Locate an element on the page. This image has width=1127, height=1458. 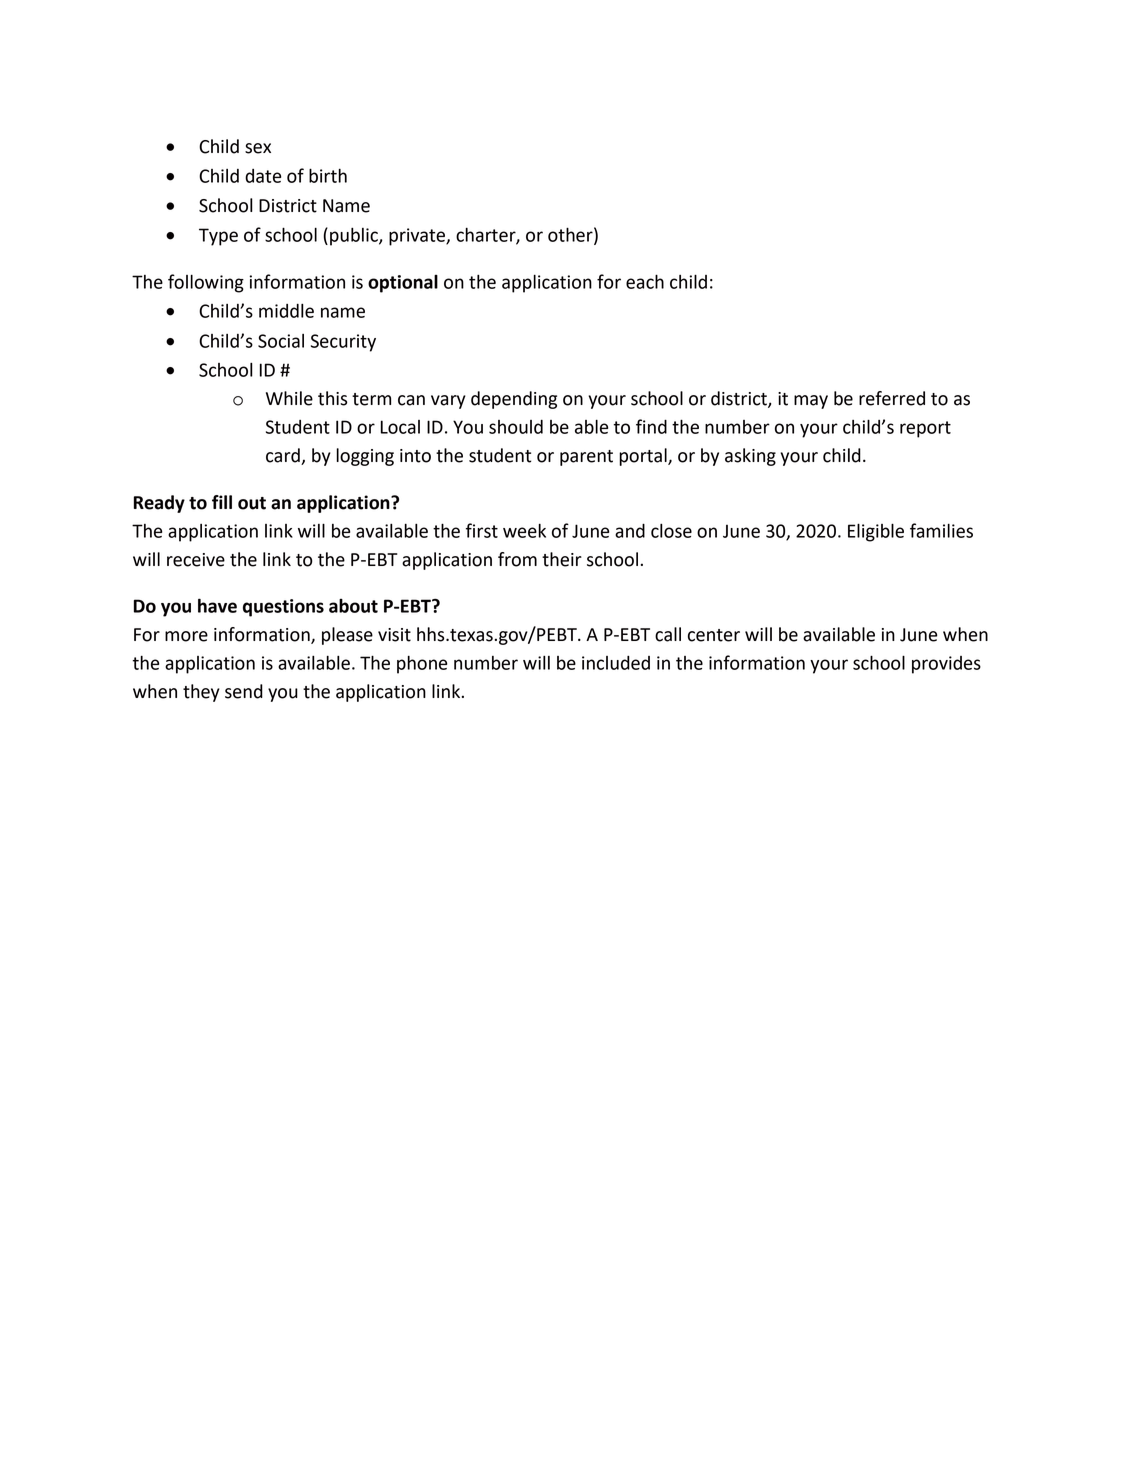
should is located at coordinates (516, 427).
